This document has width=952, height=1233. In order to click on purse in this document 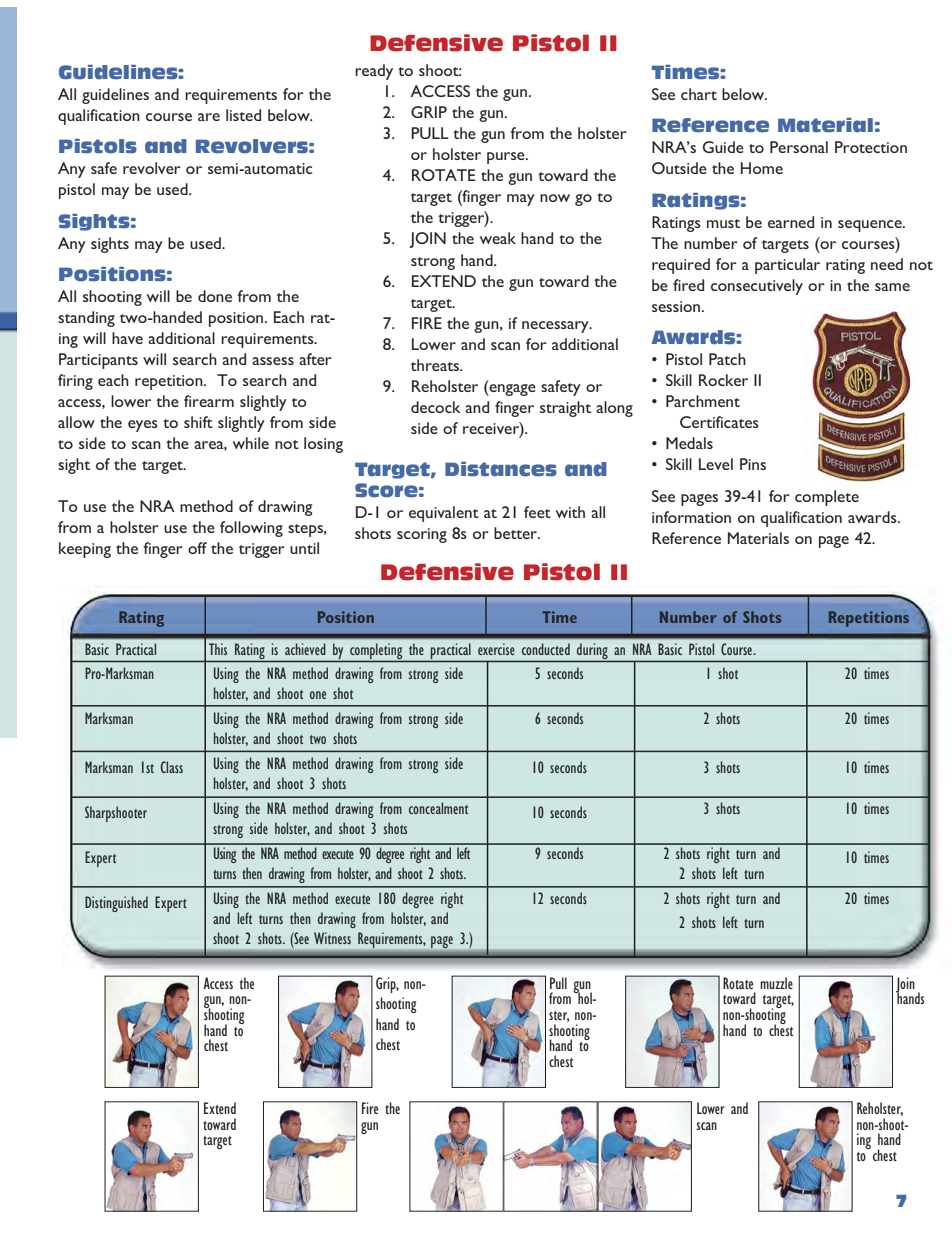, I will do `click(507, 158)`.
